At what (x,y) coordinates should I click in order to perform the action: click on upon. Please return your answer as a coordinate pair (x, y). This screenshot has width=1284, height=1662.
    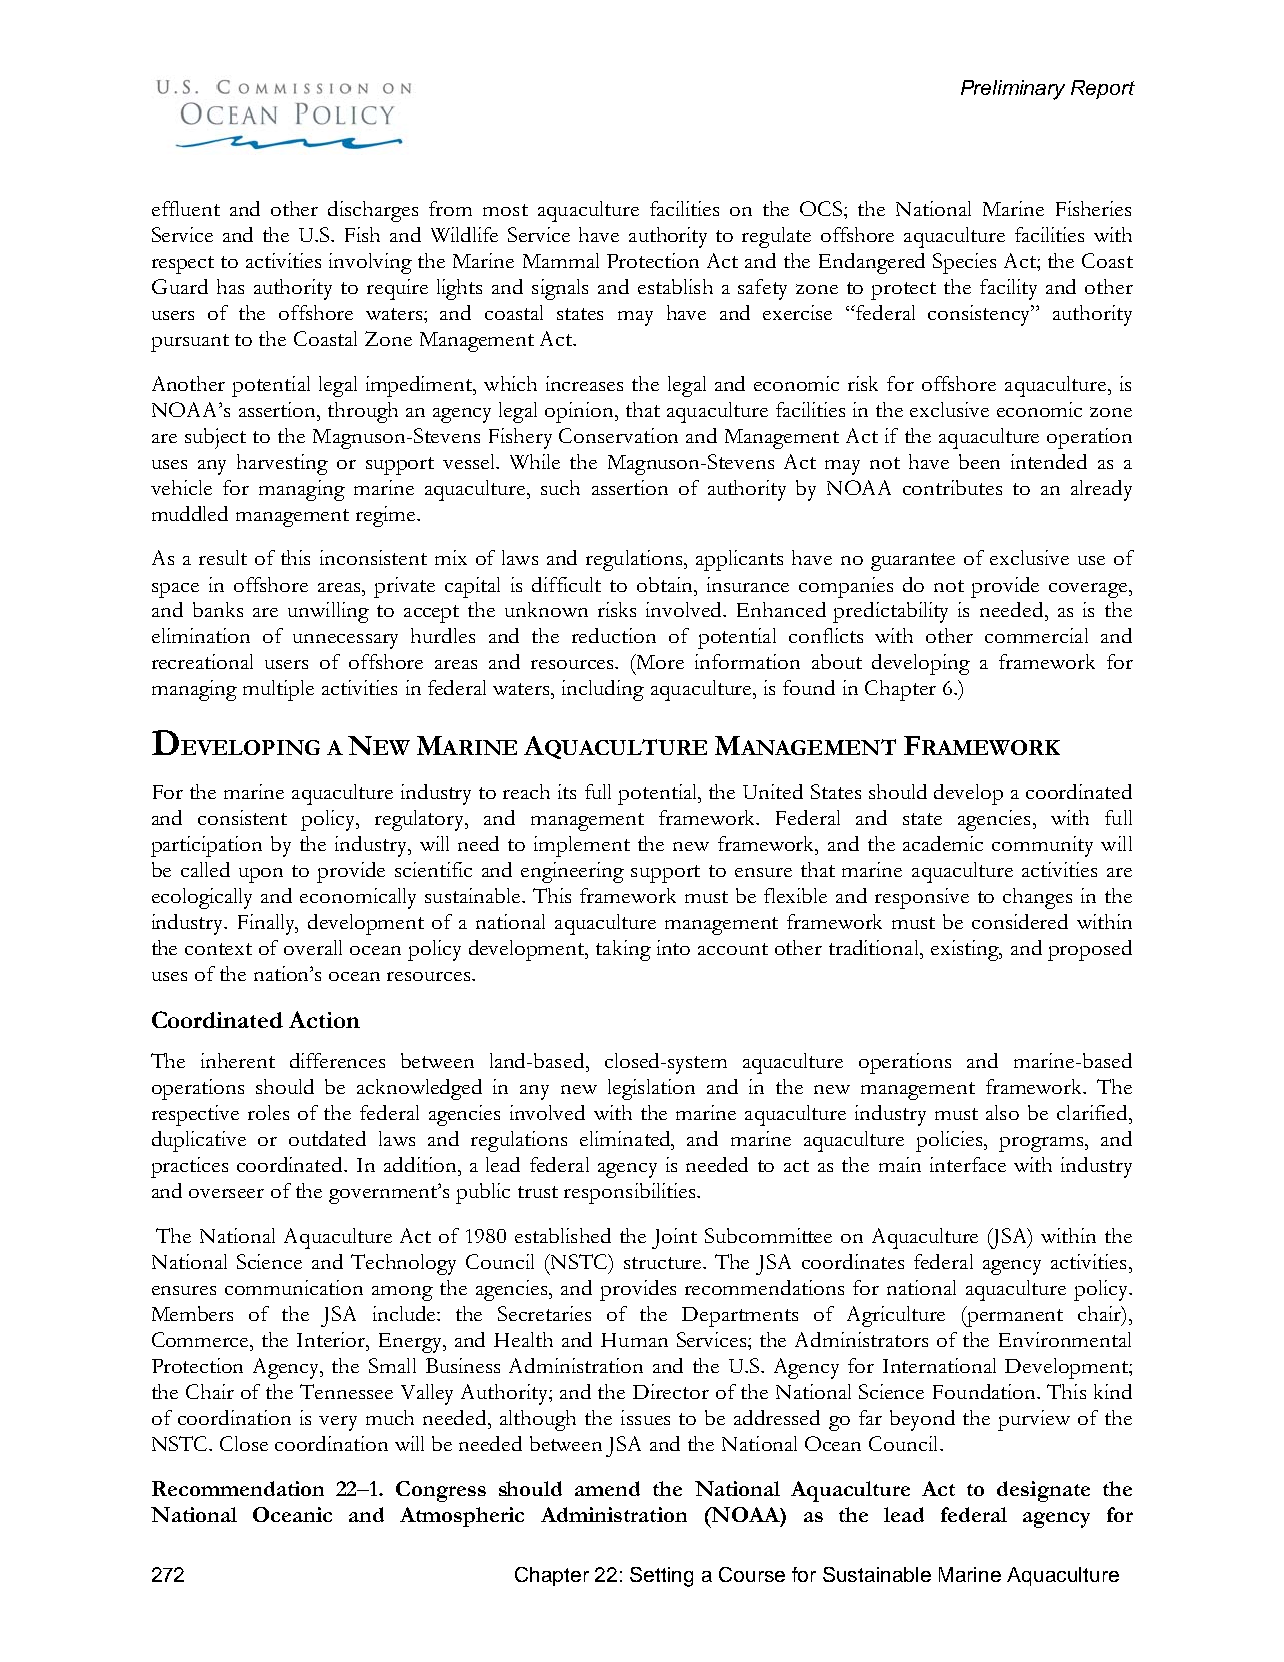
    Looking at the image, I should click on (261, 875).
